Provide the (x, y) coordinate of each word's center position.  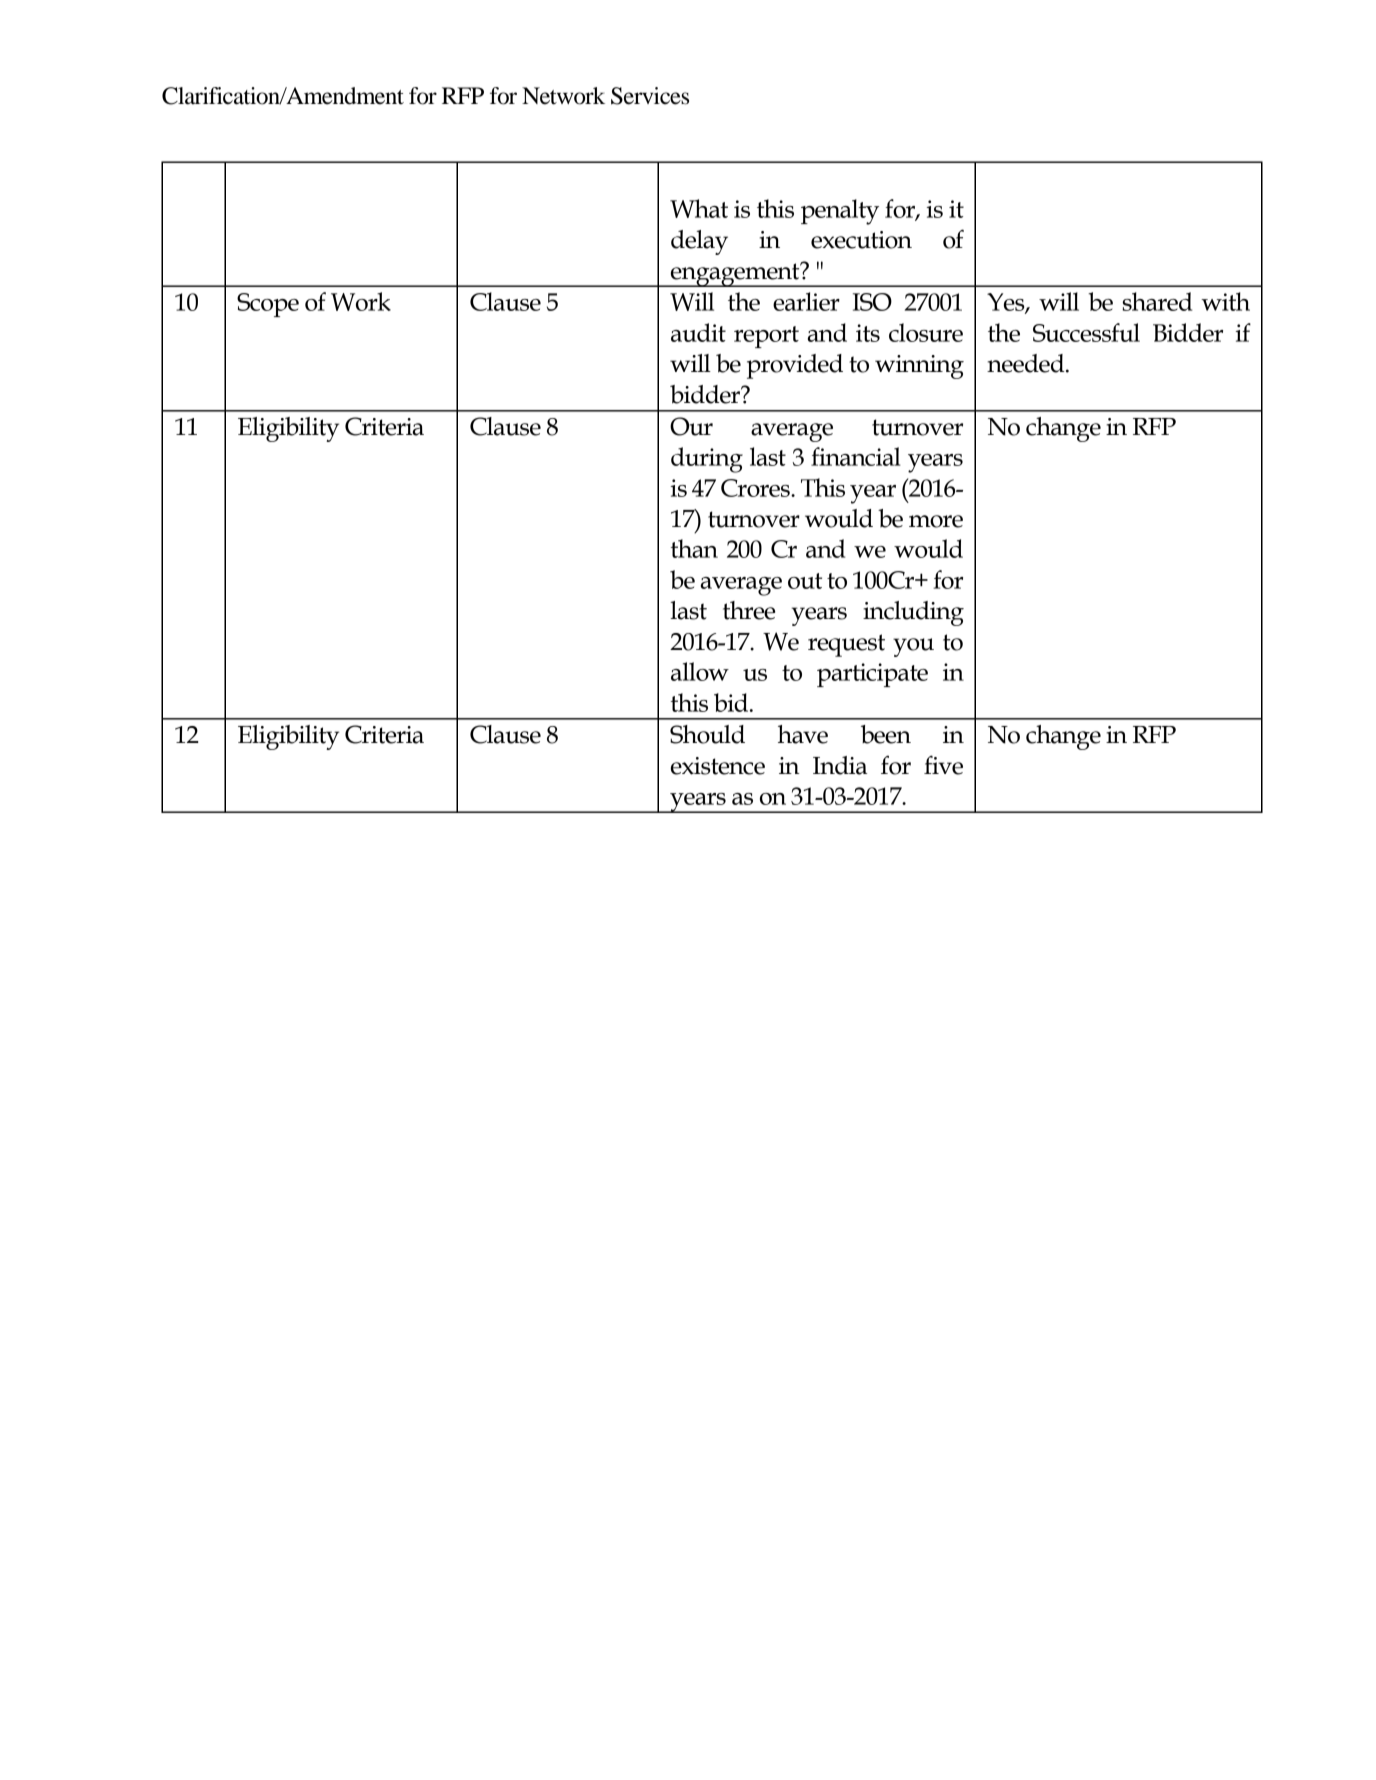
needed (1027, 363)
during (707, 460)
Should (707, 734)
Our (691, 426)
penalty (840, 212)
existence (718, 766)
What (699, 208)
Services (650, 96)
